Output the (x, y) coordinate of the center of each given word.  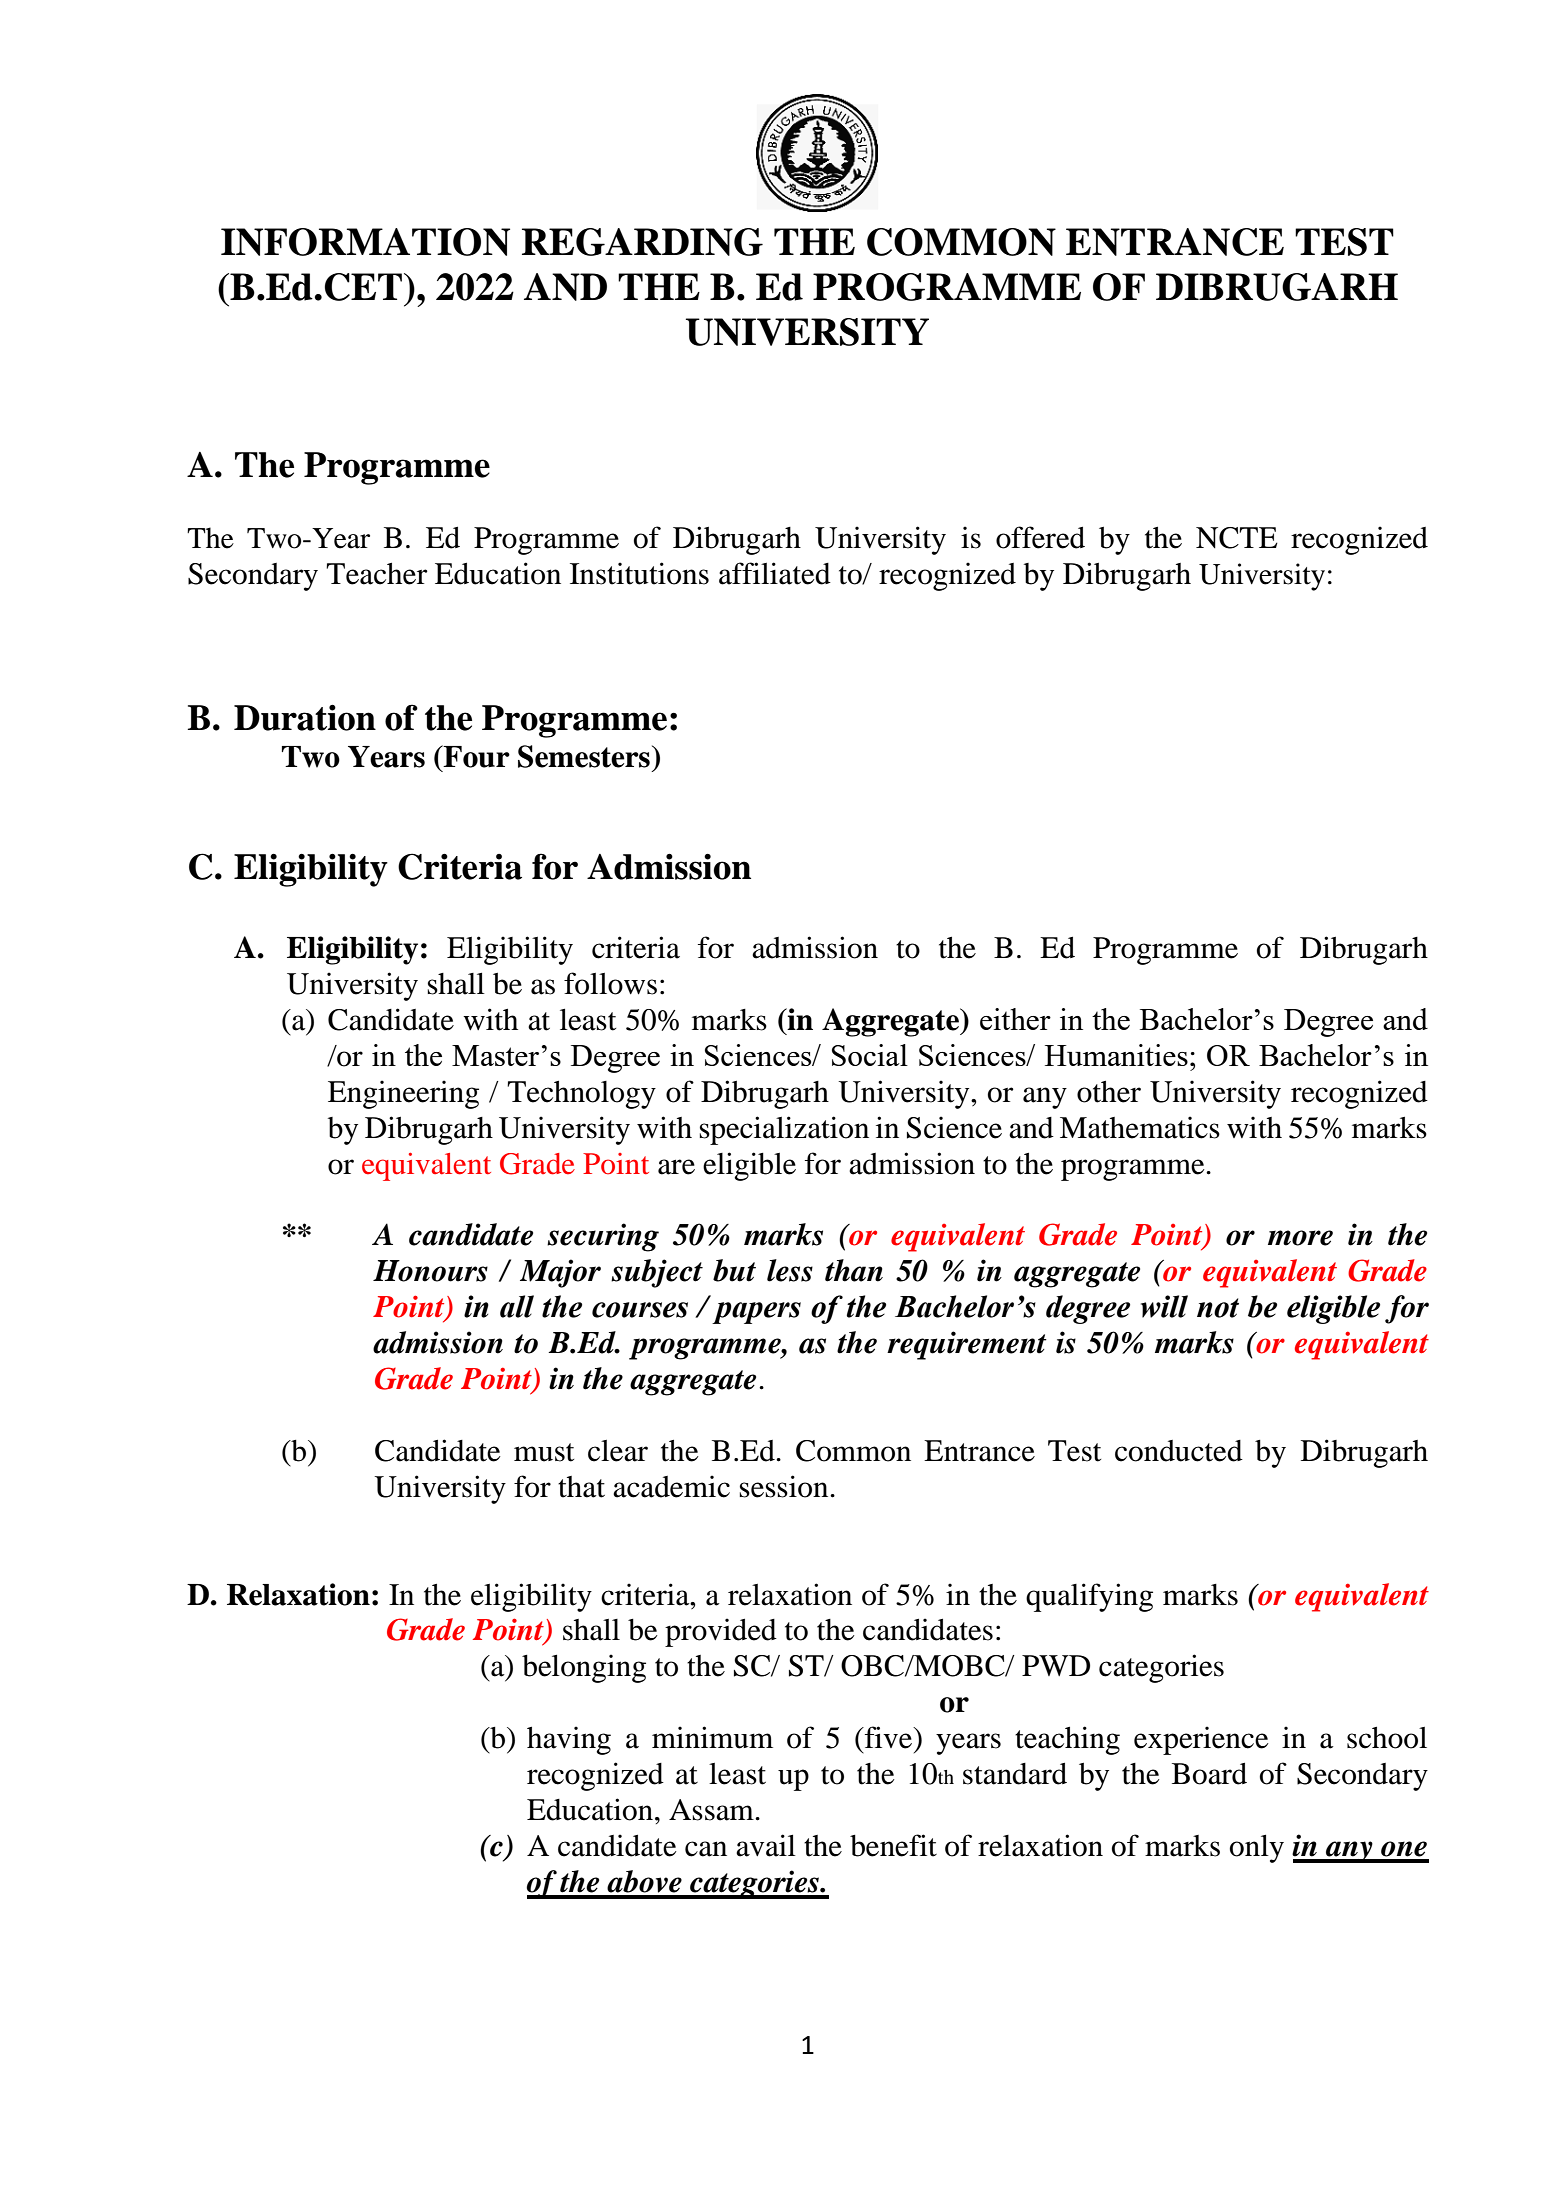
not (1218, 1308)
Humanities (1116, 1055)
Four (476, 756)
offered (1040, 537)
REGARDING (642, 242)
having (569, 1740)
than (854, 1270)
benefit (893, 1845)
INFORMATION (365, 242)
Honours (430, 1271)
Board (1209, 1774)
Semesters (584, 756)
